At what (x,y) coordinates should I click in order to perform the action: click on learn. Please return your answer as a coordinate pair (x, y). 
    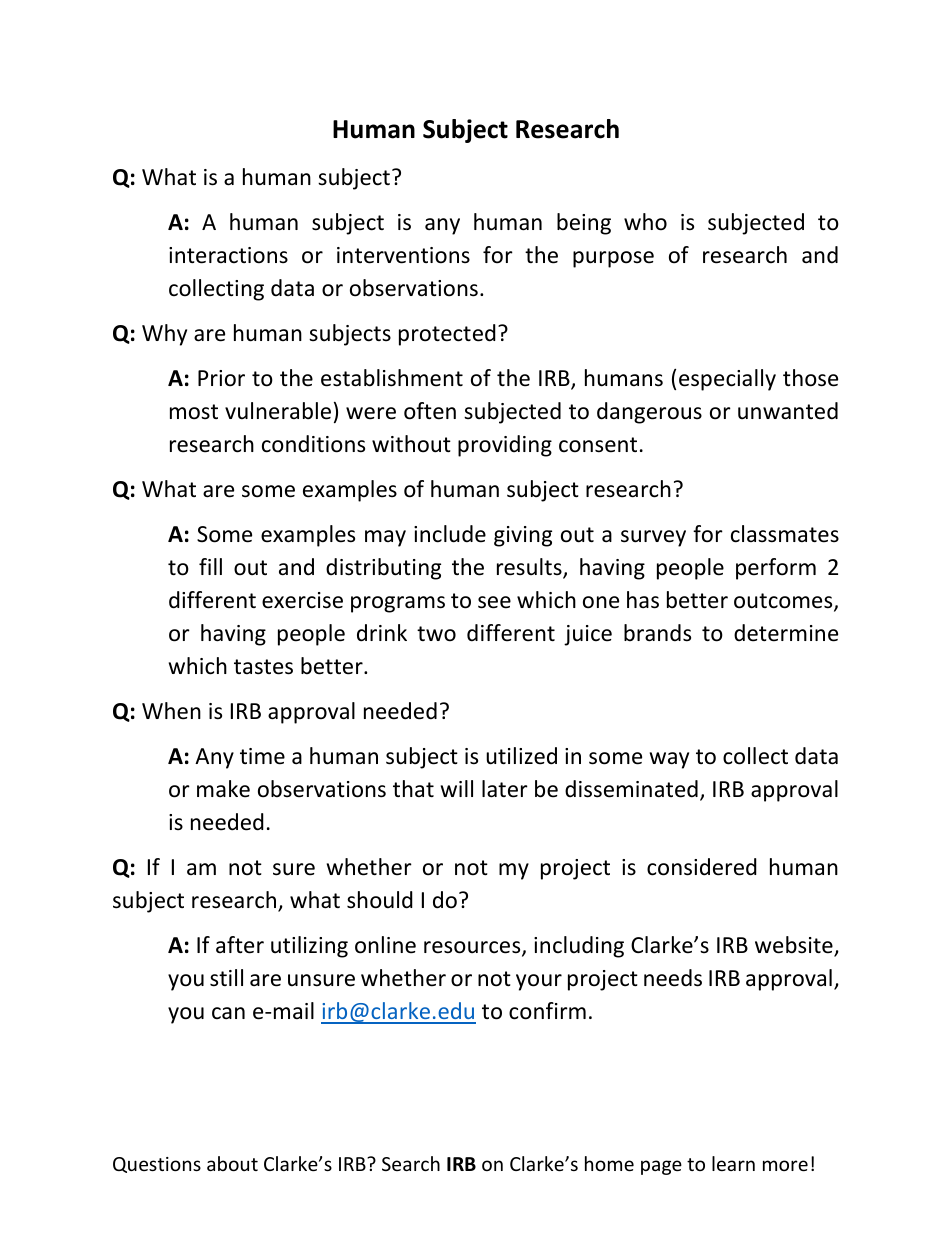
    Looking at the image, I should click on (733, 1163).
